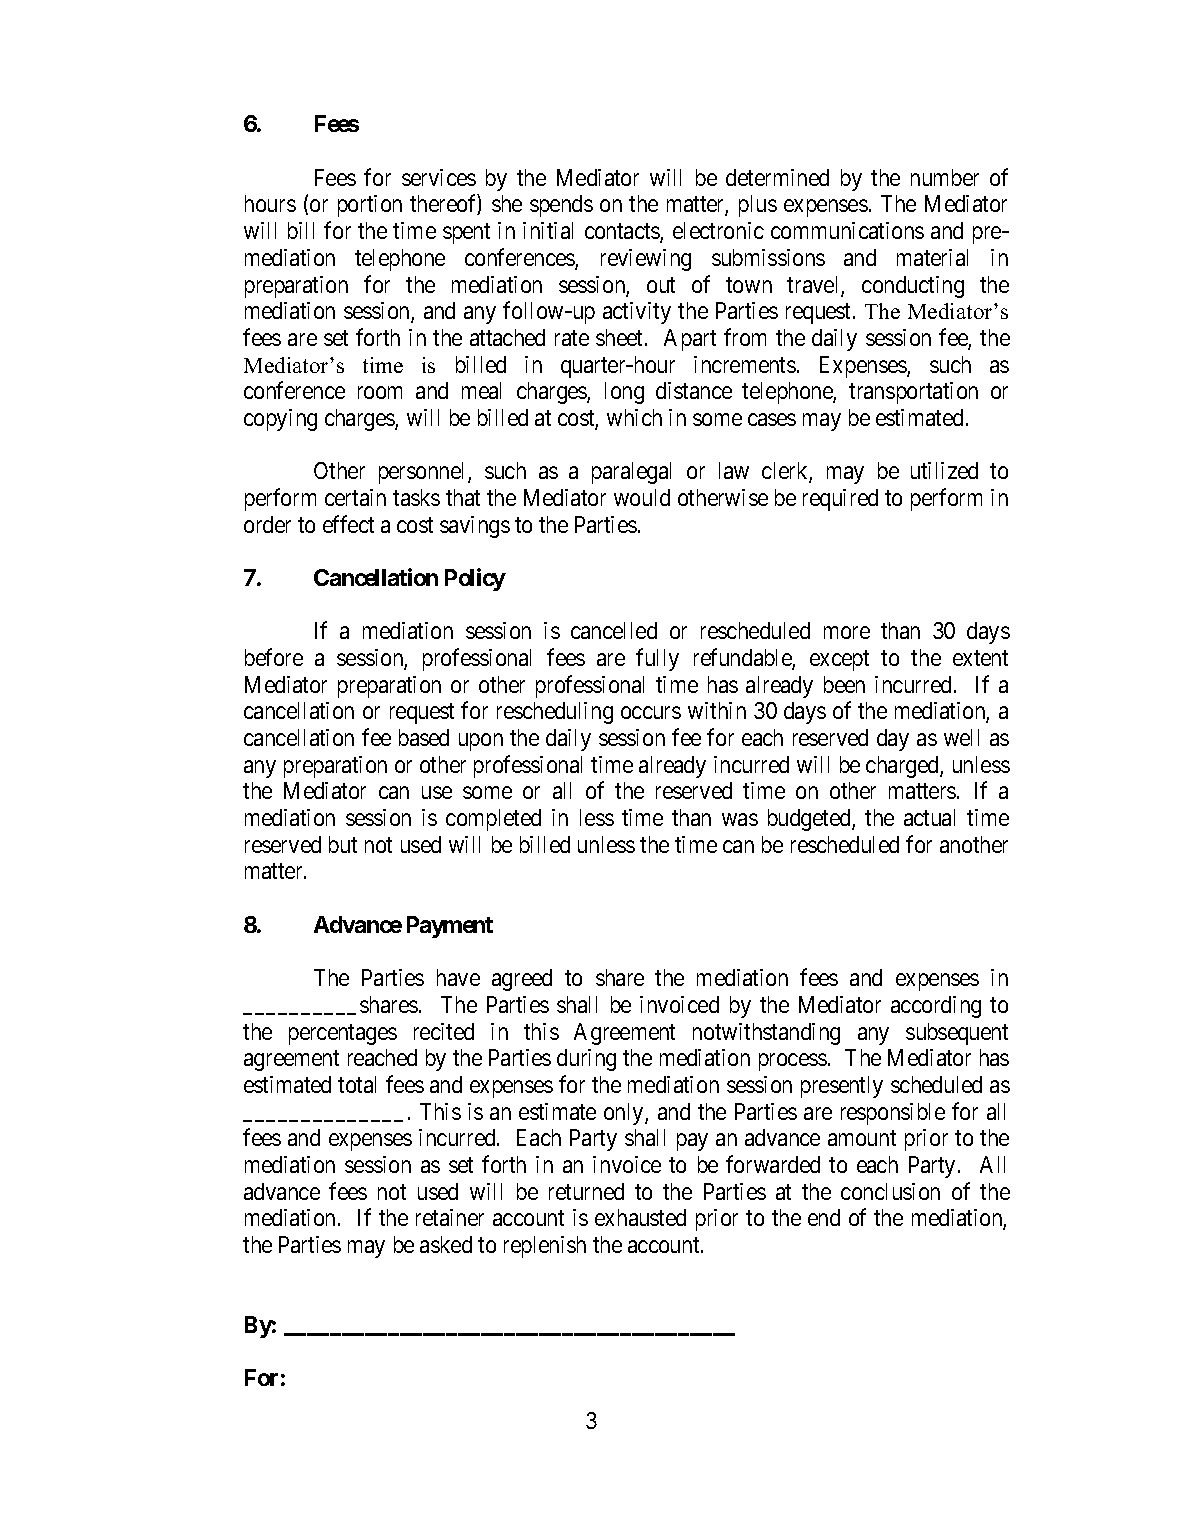 This screenshot has width=1183, height=1531. I want to click on exhausted, so click(640, 1217).
